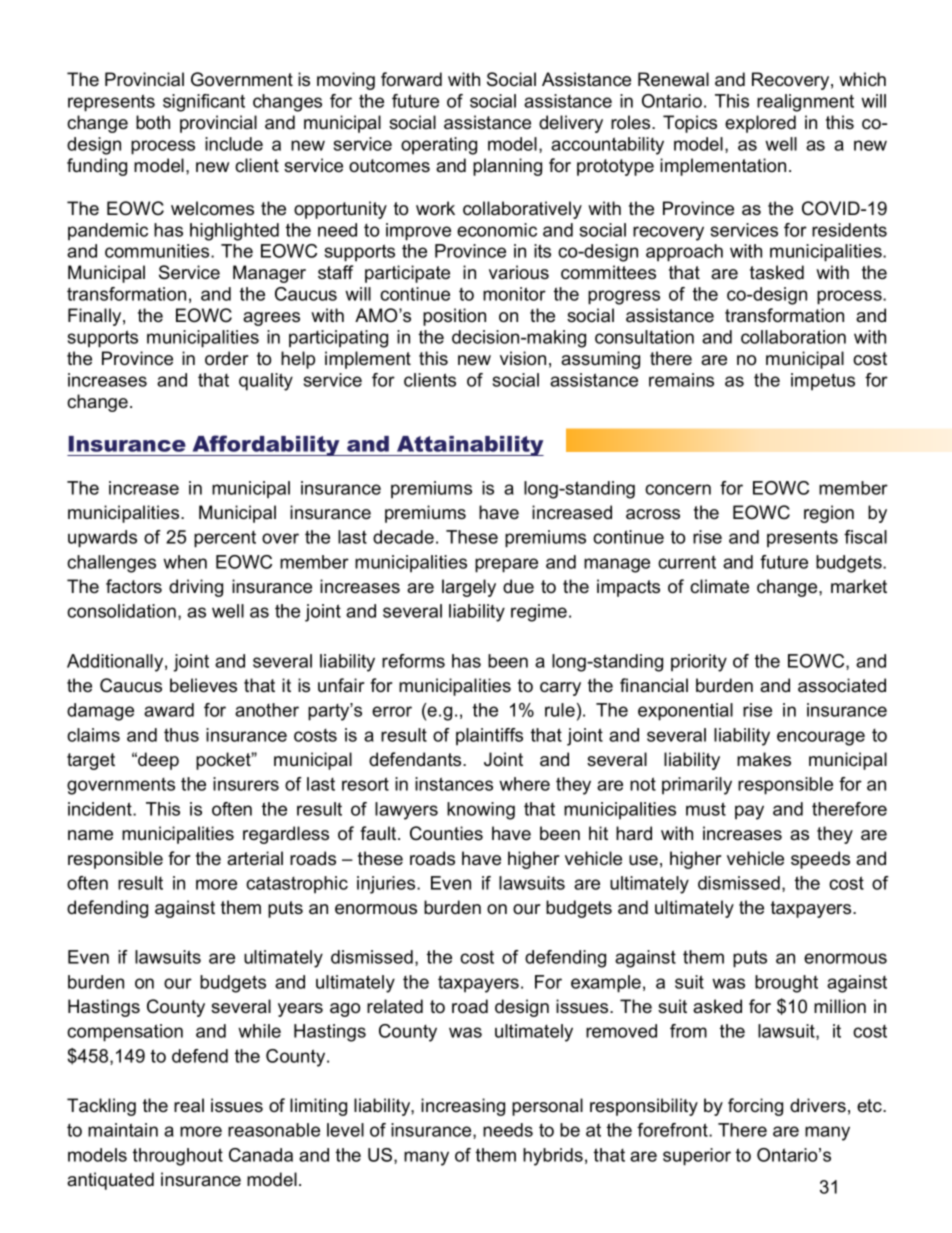  What do you see at coordinates (181, 735) in the screenshot?
I see `thus` at bounding box center [181, 735].
